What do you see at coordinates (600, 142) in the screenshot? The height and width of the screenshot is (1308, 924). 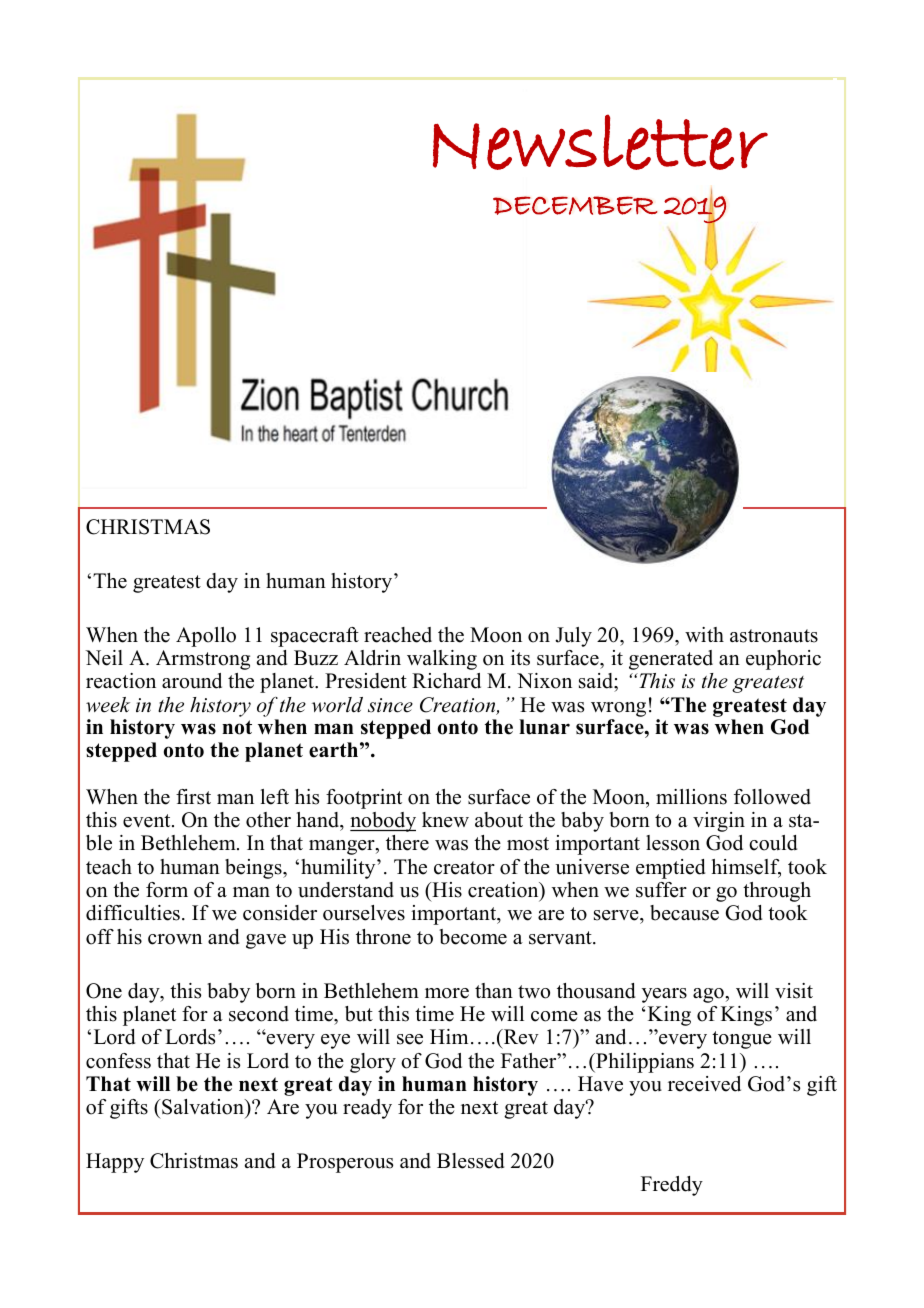 I see `Newsletter` at bounding box center [600, 142].
